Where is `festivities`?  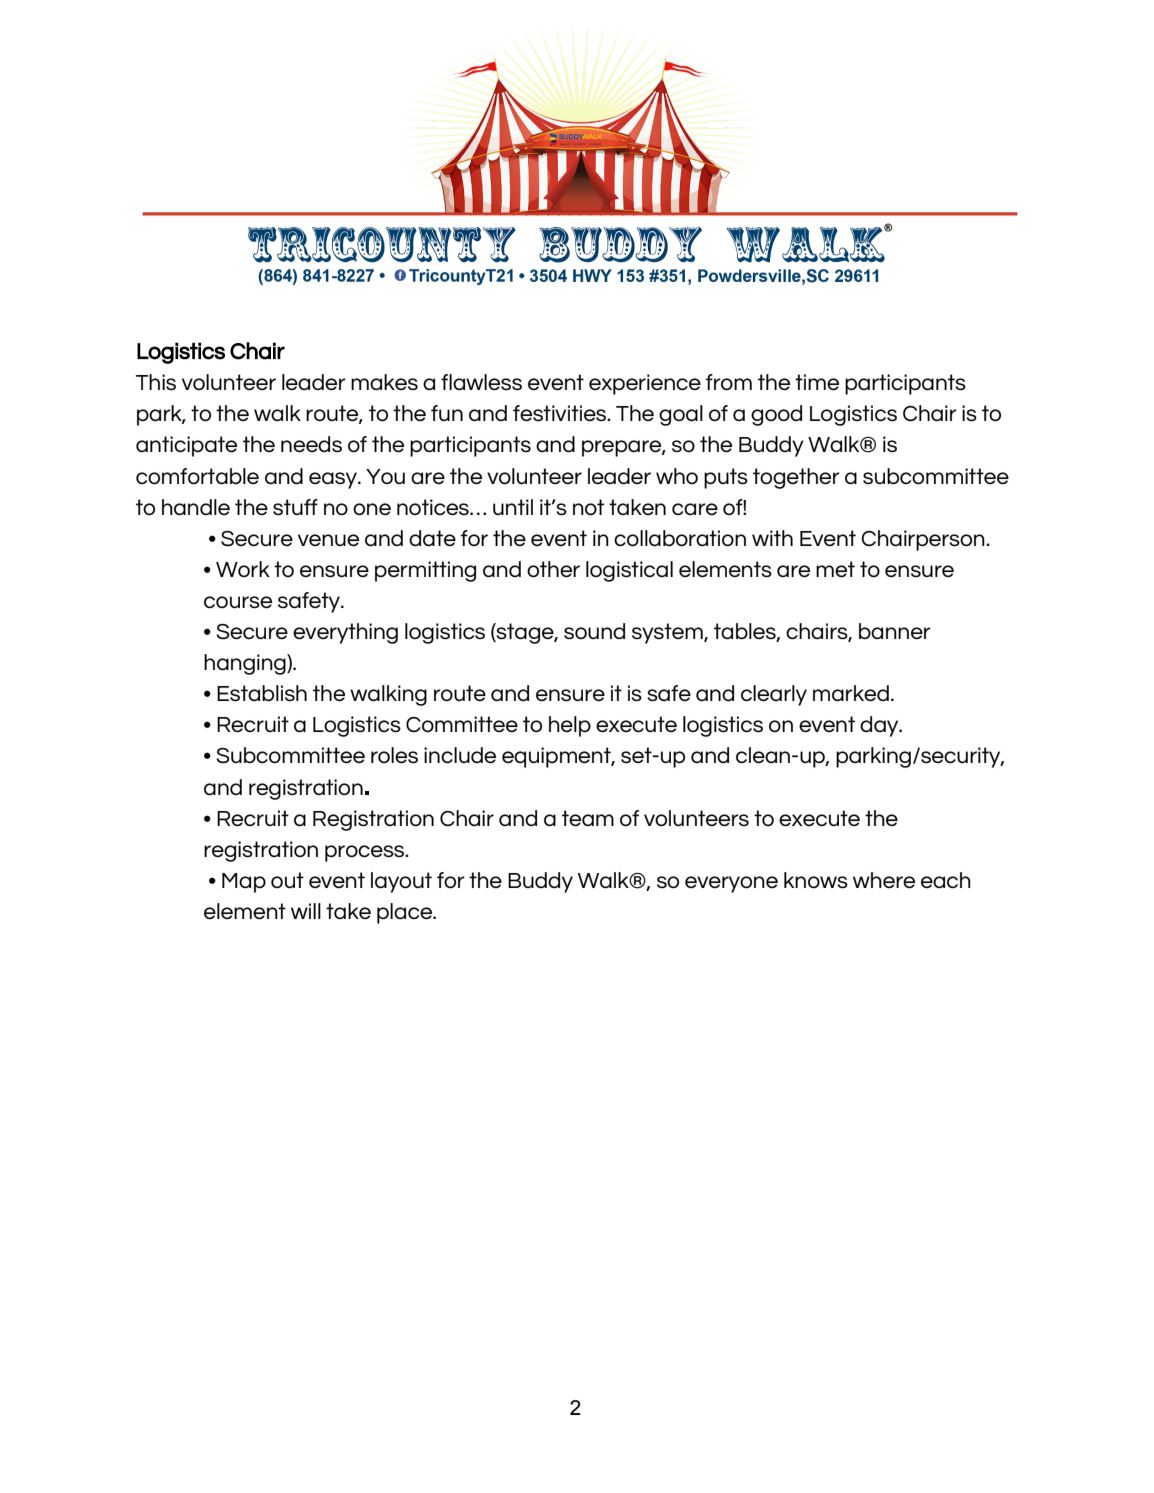 festivities is located at coordinates (561, 413).
